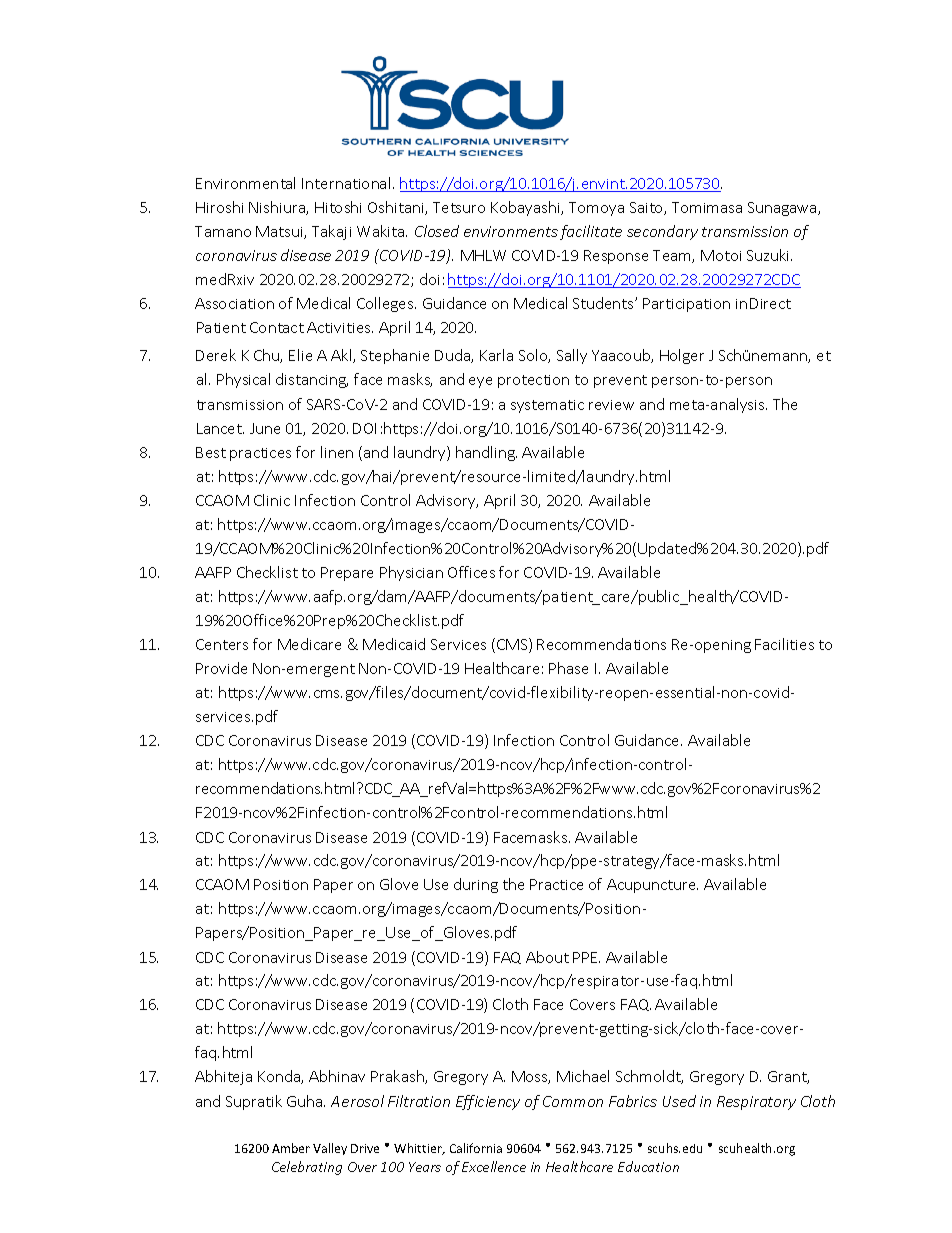 The width and height of the image is (952, 1233). I want to click on Acupuncture, so click(652, 886).
